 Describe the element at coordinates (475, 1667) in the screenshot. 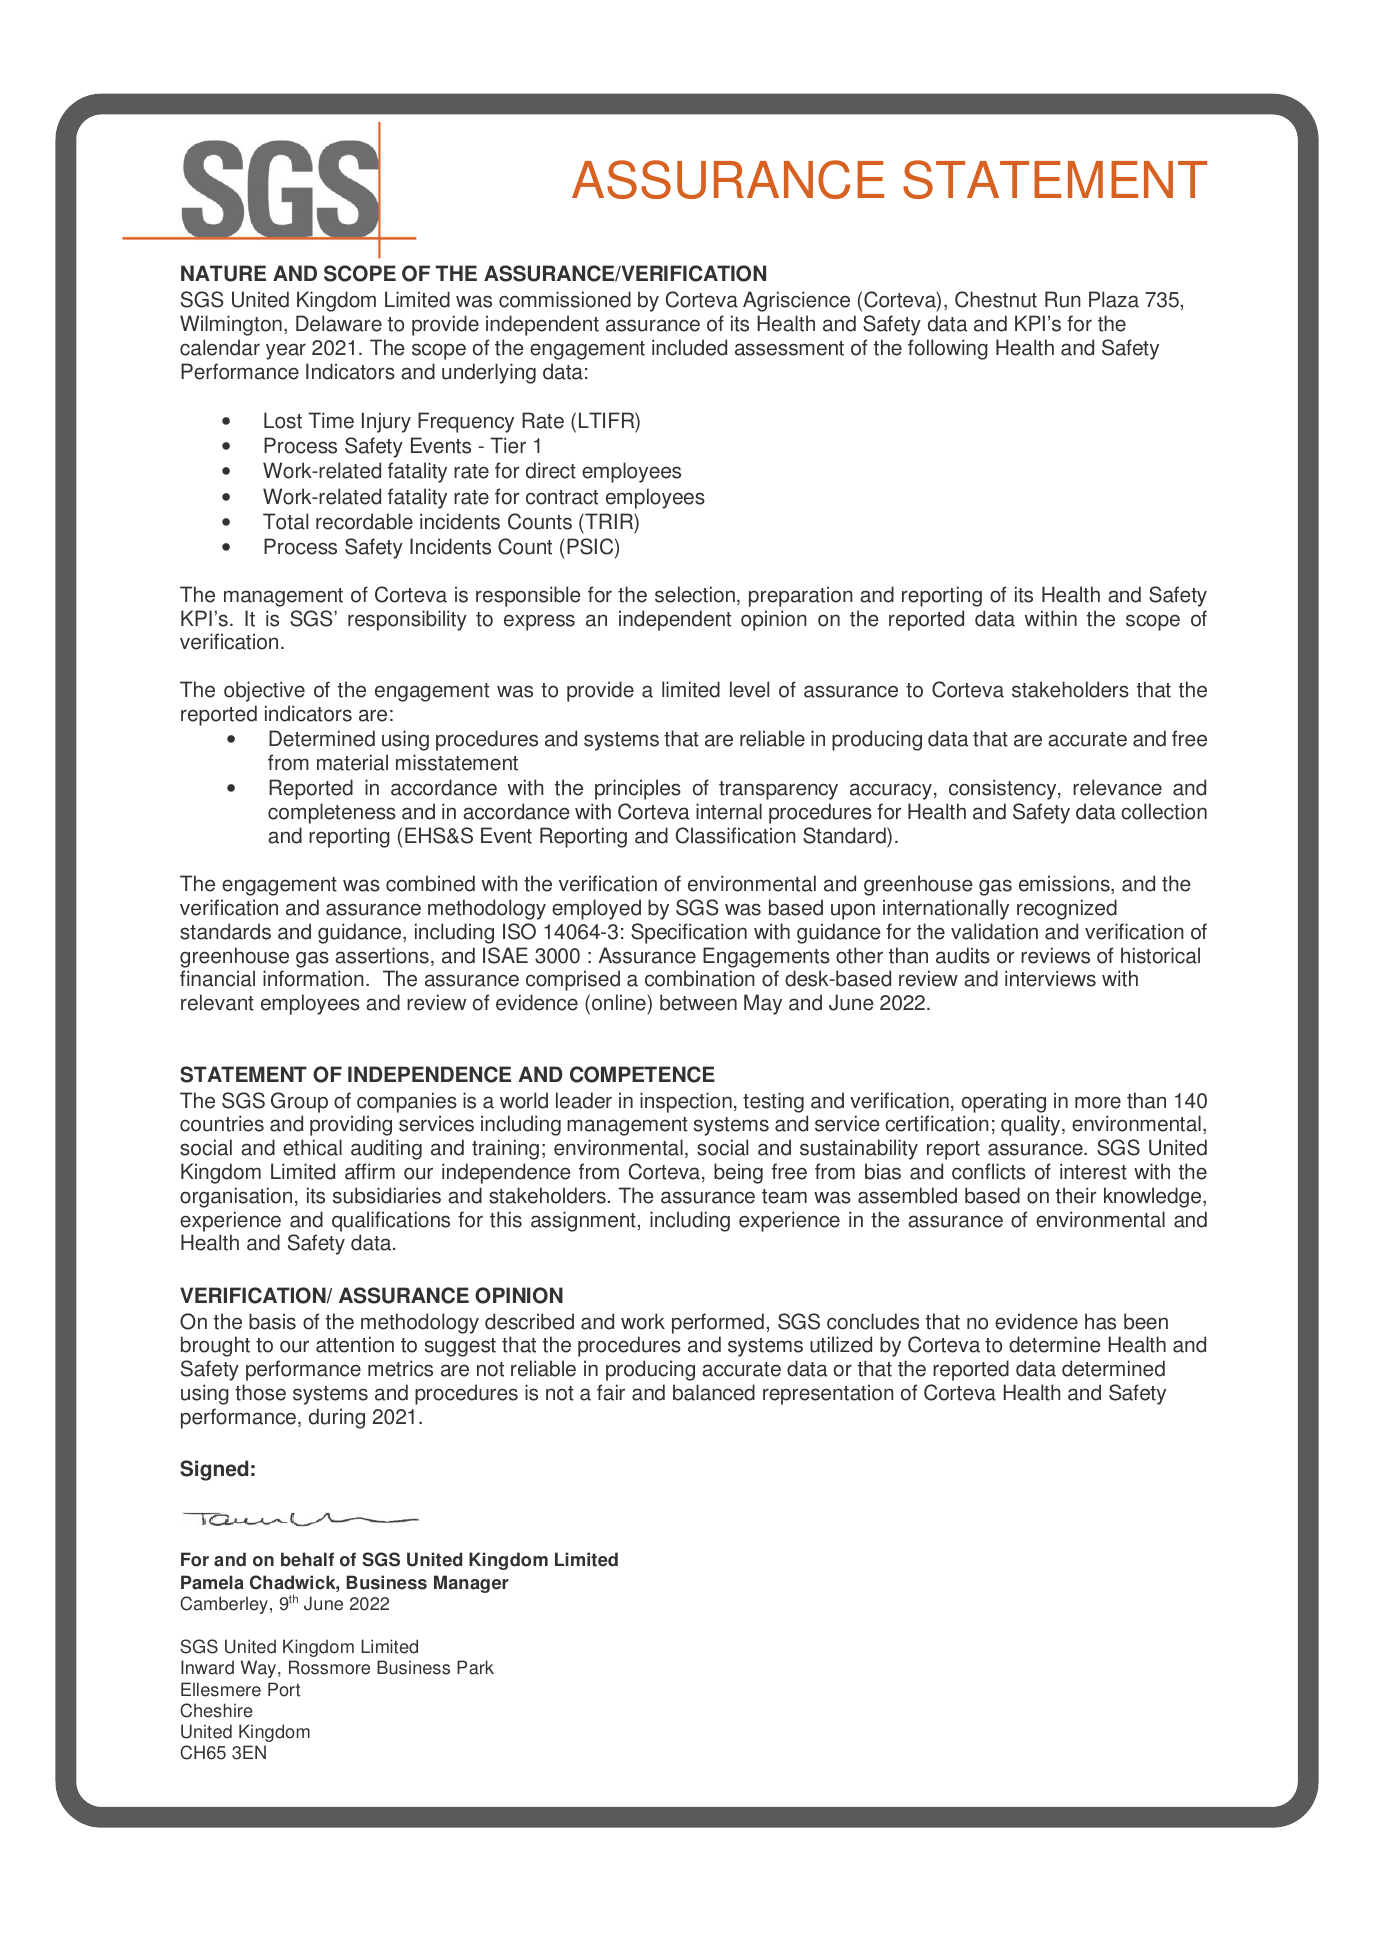

I see `Park` at that location.
